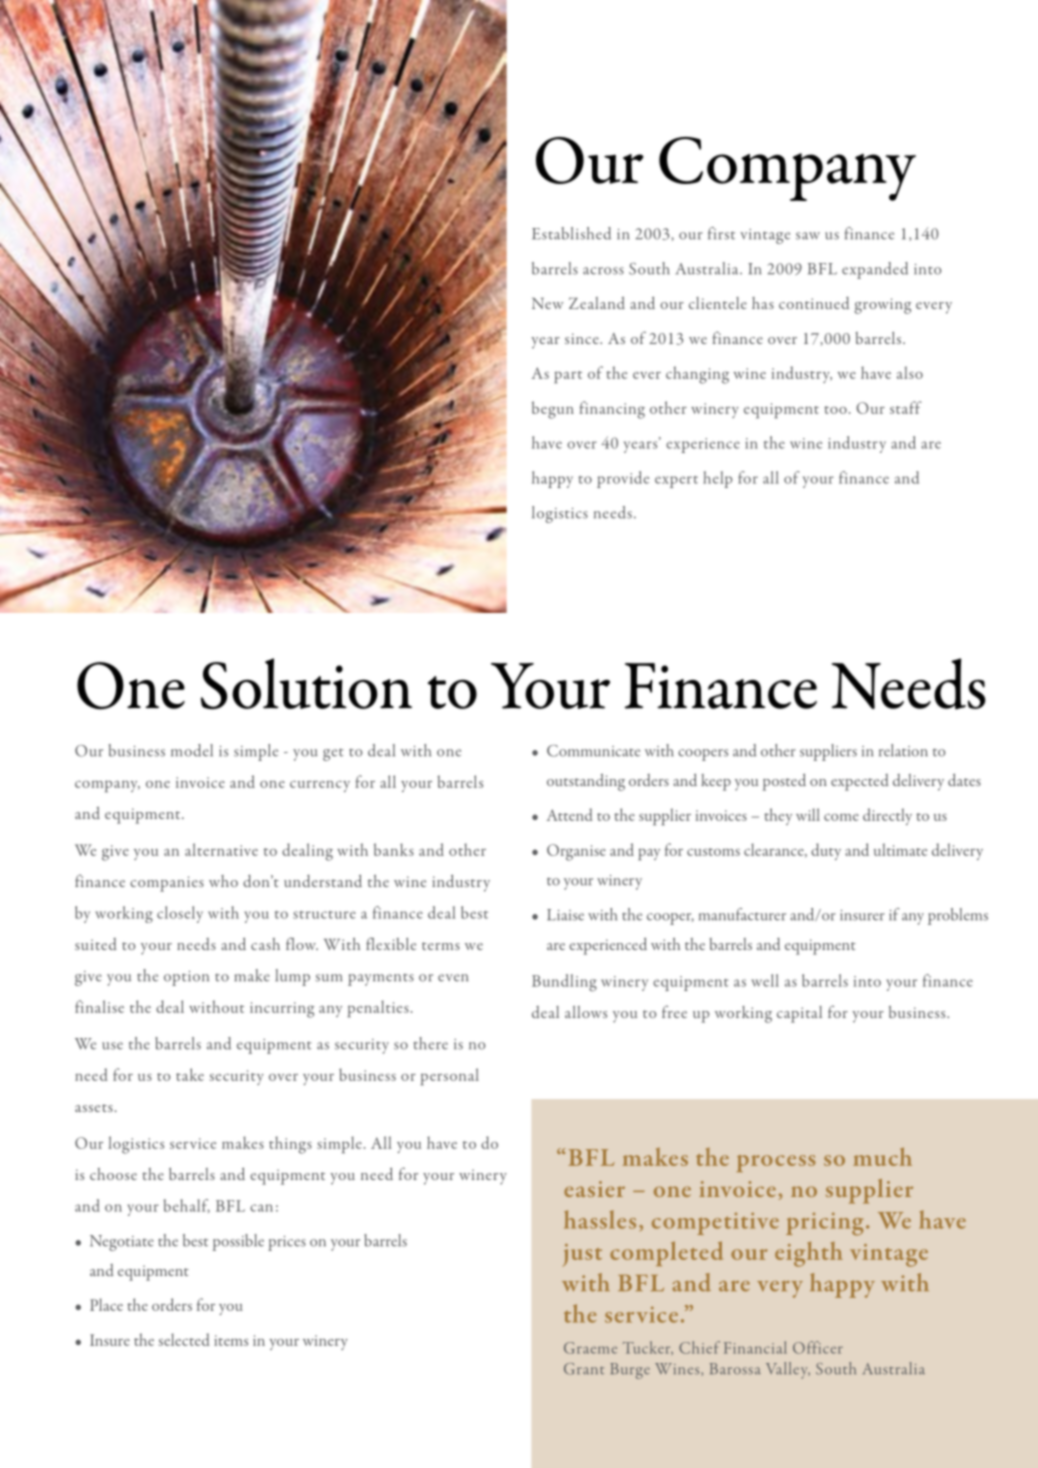  I want to click on Graeme, so click(590, 1348).
